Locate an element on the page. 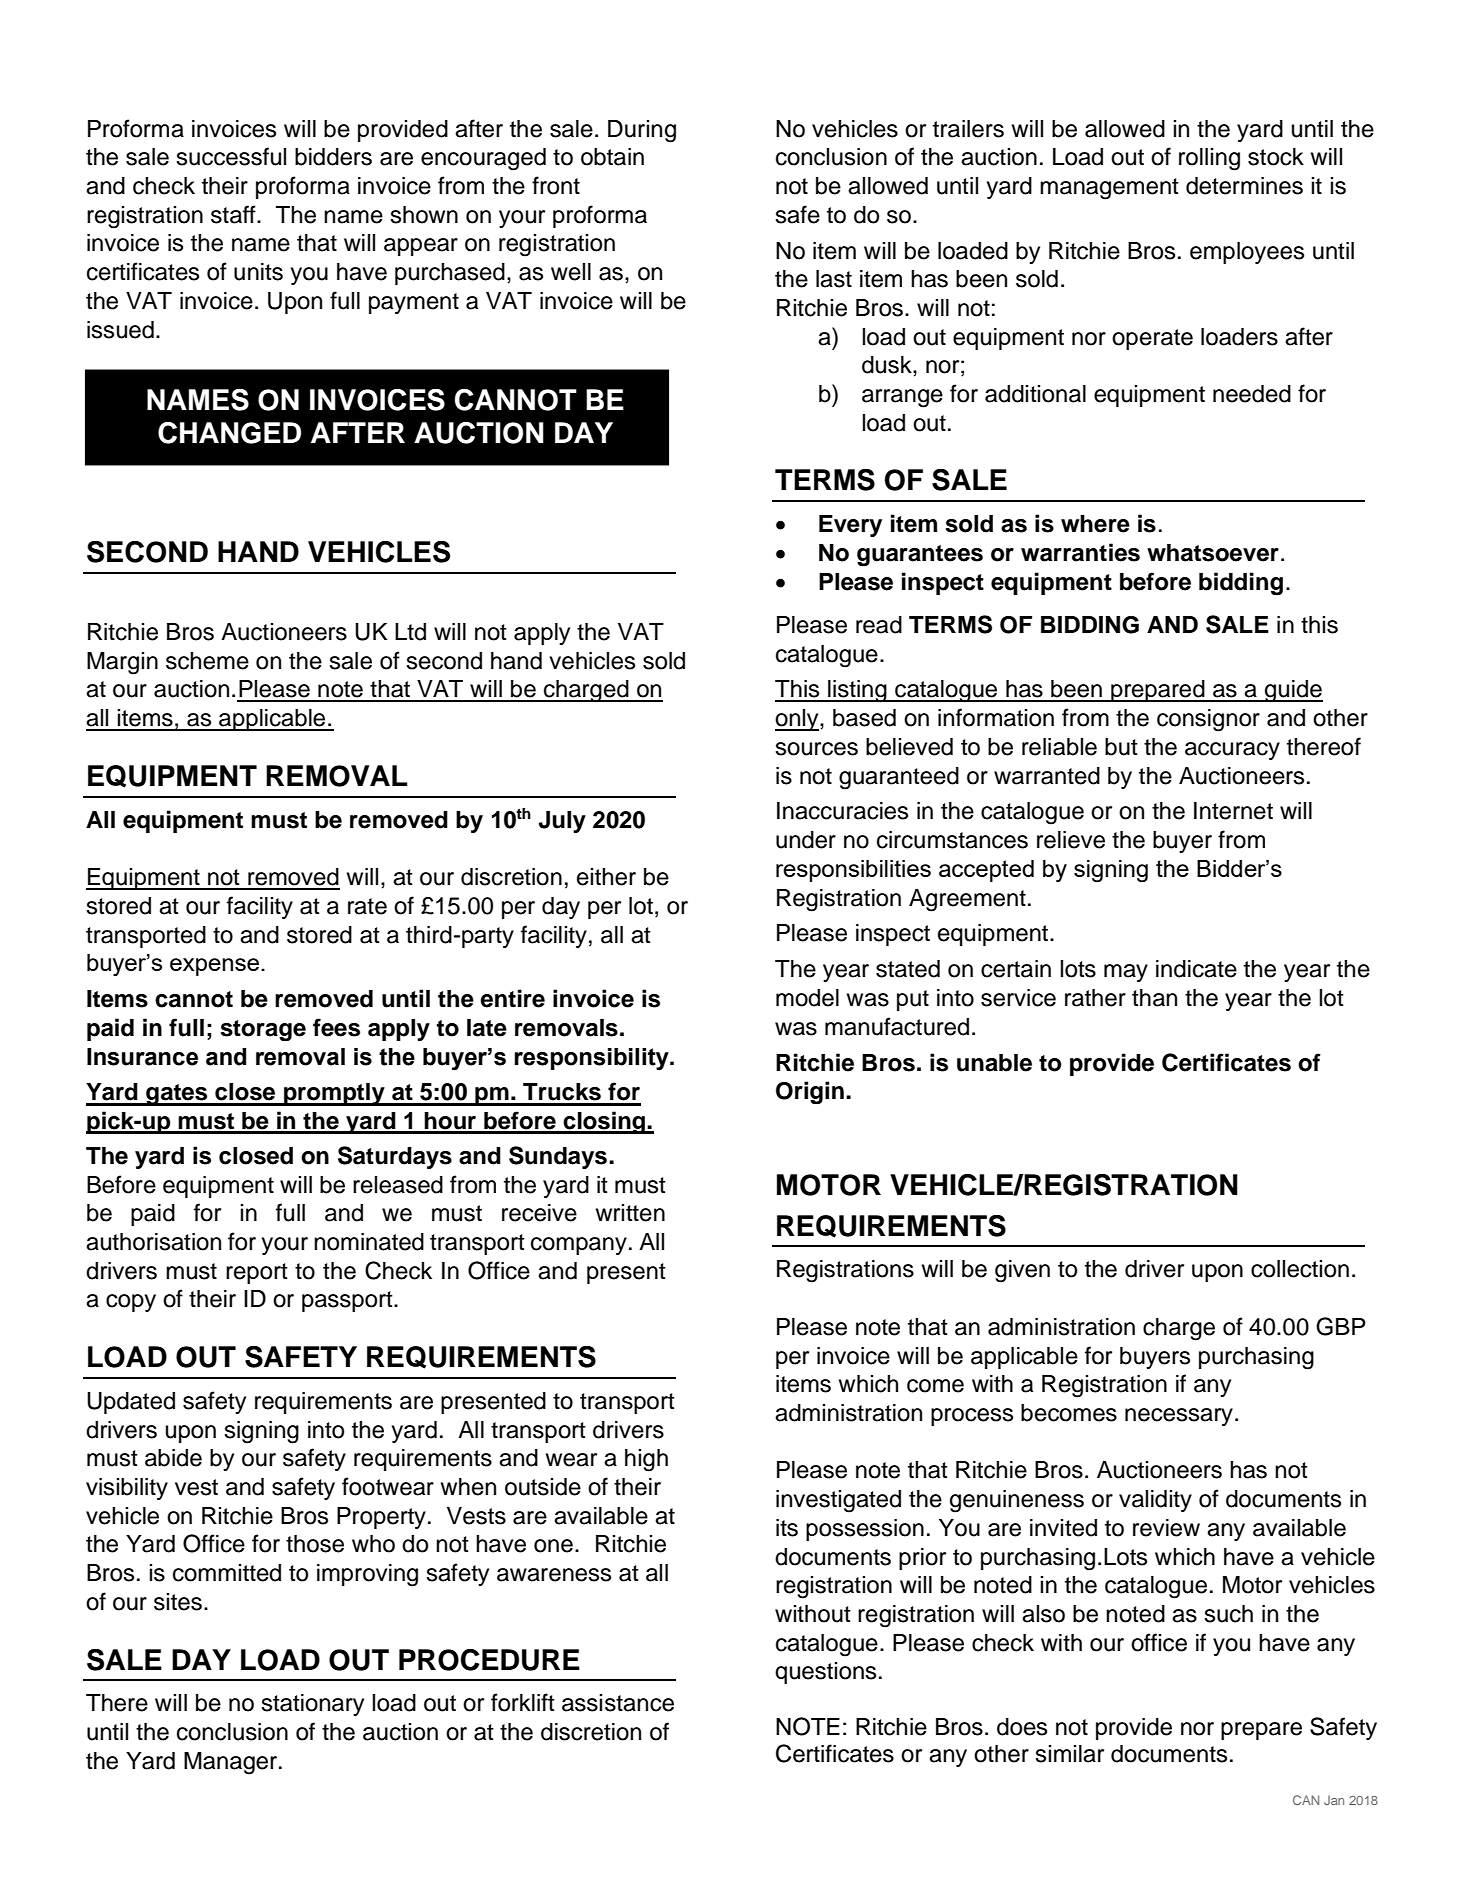 This image has width=1464, height=1894. indicate is located at coordinates (1196, 969).
